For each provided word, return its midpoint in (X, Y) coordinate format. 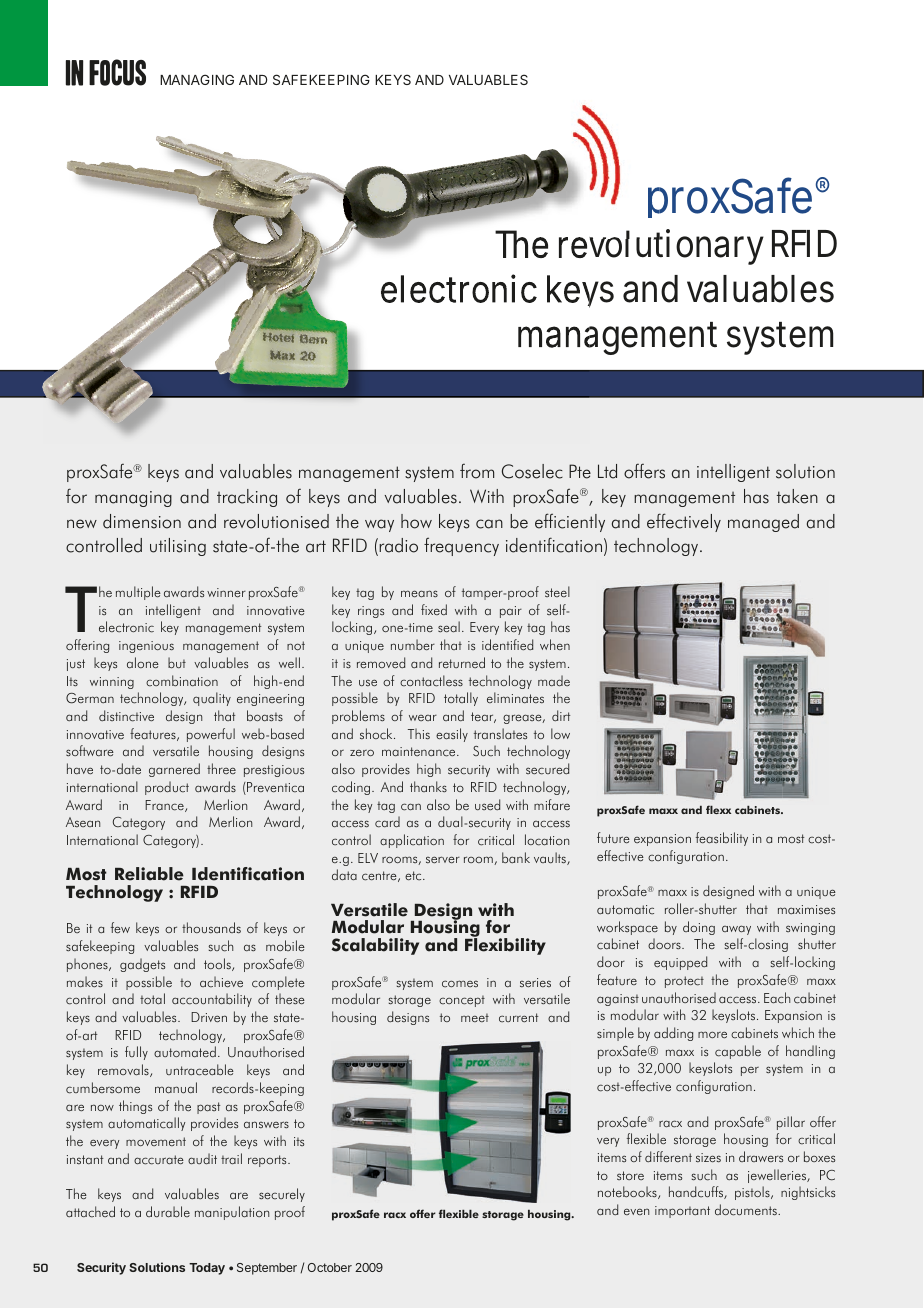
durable (168, 1211)
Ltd (607, 471)
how (416, 521)
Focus (117, 72)
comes (460, 984)
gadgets (142, 965)
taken (797, 496)
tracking (247, 498)
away (736, 930)
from (477, 471)
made (554, 680)
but (177, 662)
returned (462, 662)
